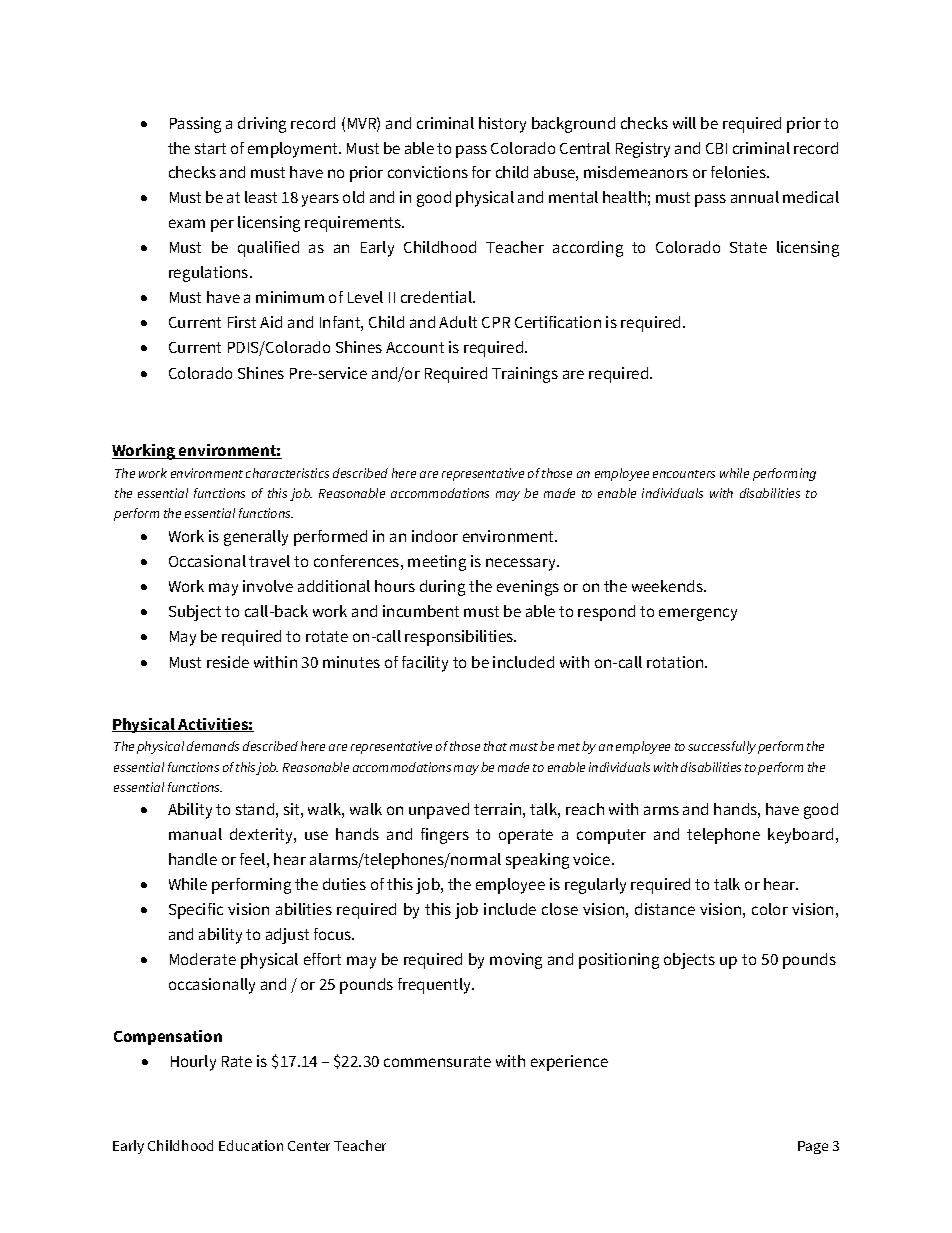 The height and width of the image is (1233, 952). What do you see at coordinates (722, 747) in the image?
I see `successfully` at bounding box center [722, 747].
